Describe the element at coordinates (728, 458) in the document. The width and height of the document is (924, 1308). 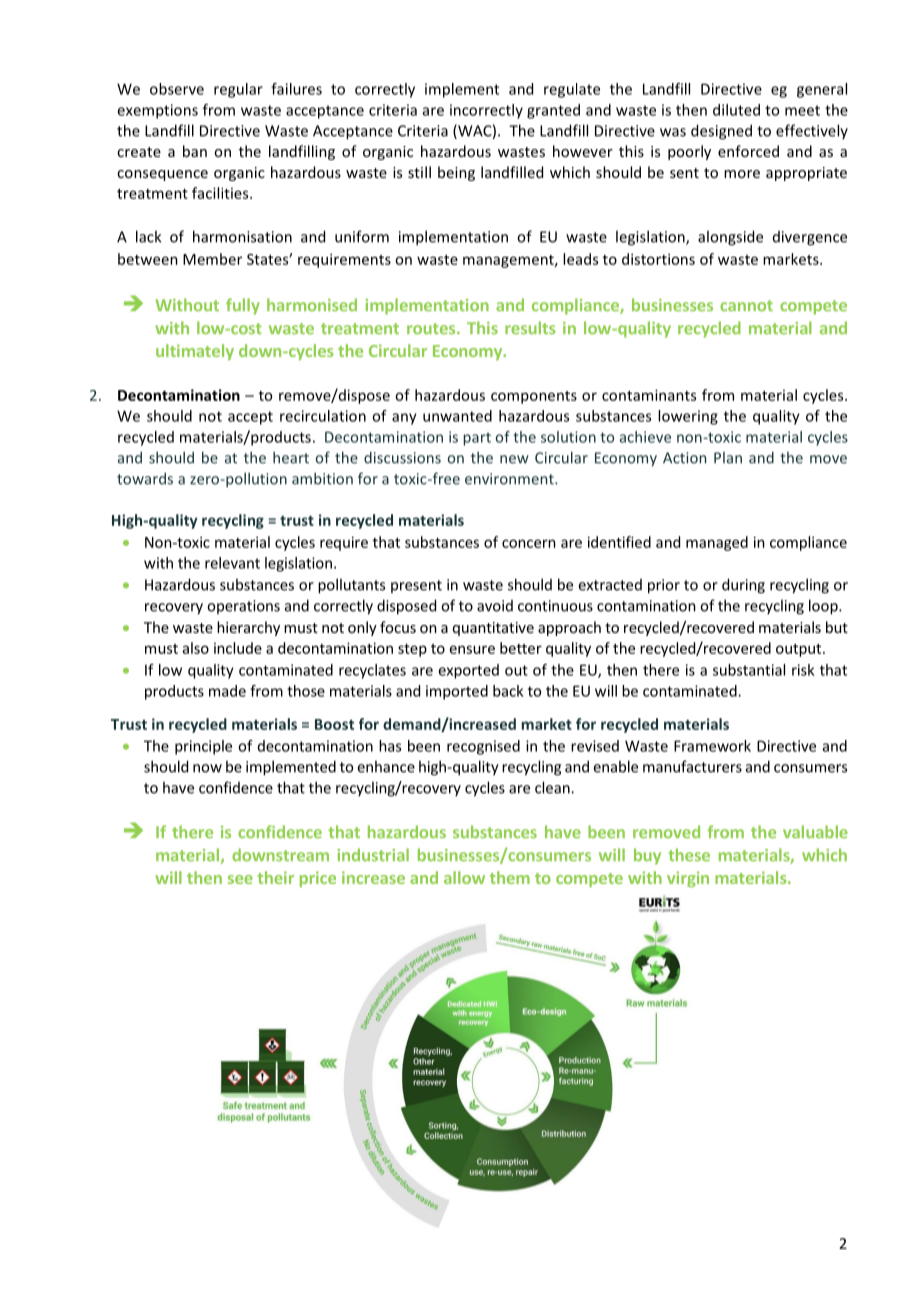
I see `Plan` at that location.
